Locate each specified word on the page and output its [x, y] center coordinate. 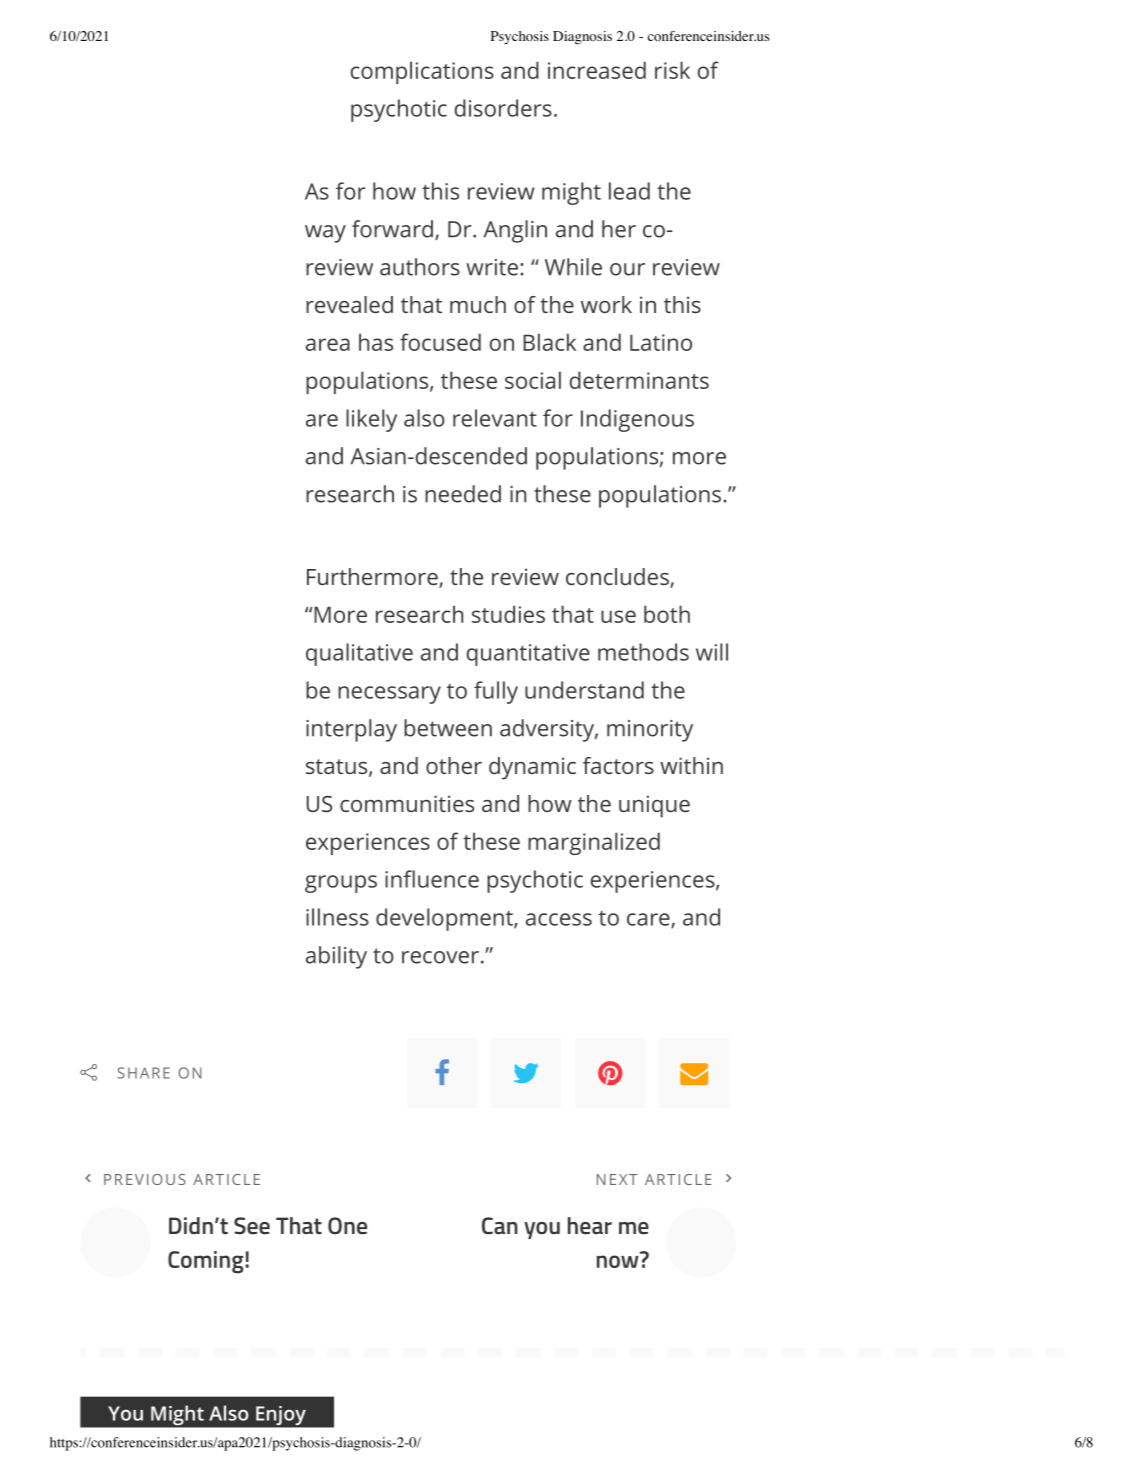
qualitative [359, 654]
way [325, 234]
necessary [389, 695]
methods [643, 652]
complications [422, 72]
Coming [206, 1262]
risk [672, 70]
